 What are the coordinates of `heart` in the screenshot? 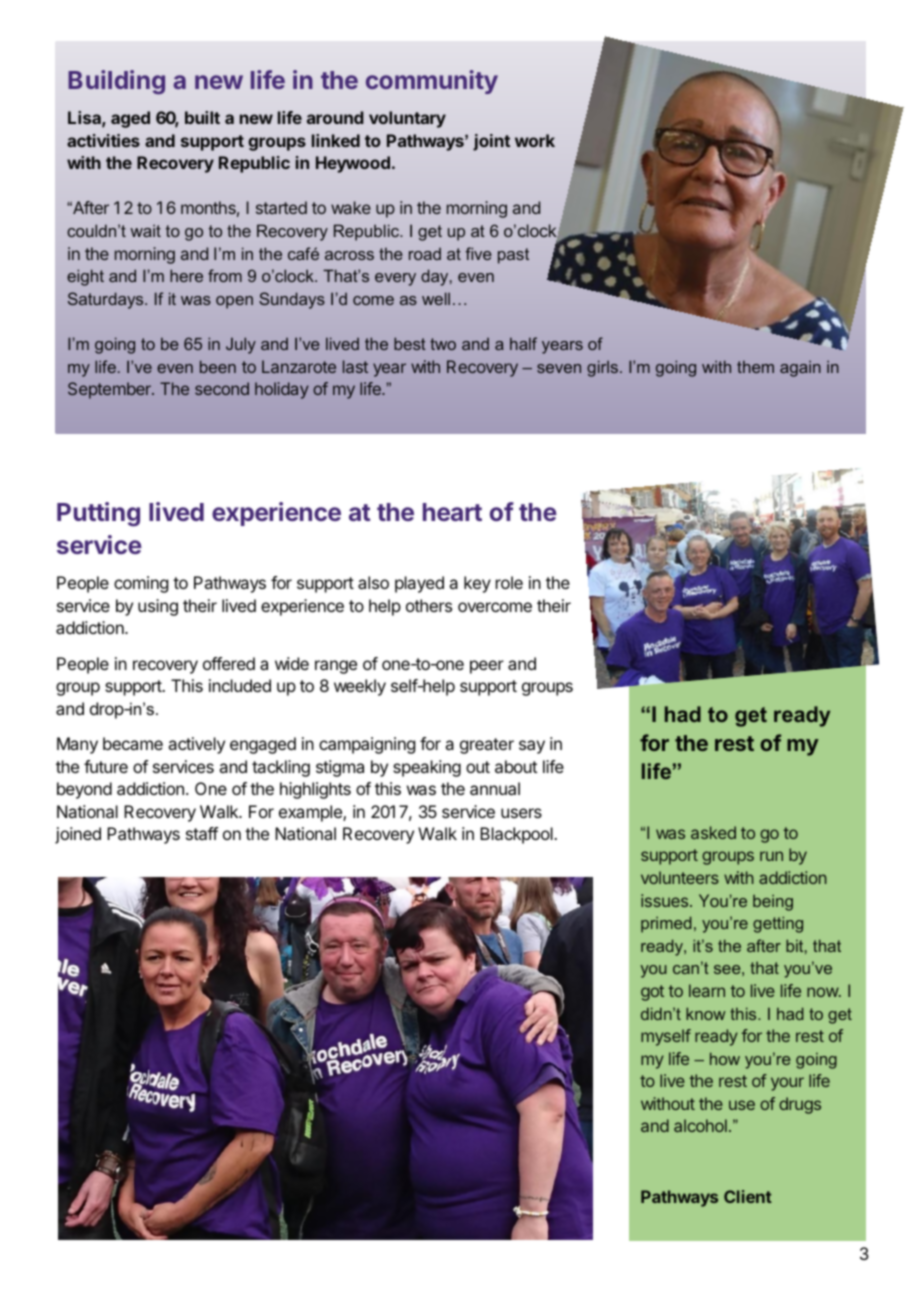 It's located at (452, 512).
